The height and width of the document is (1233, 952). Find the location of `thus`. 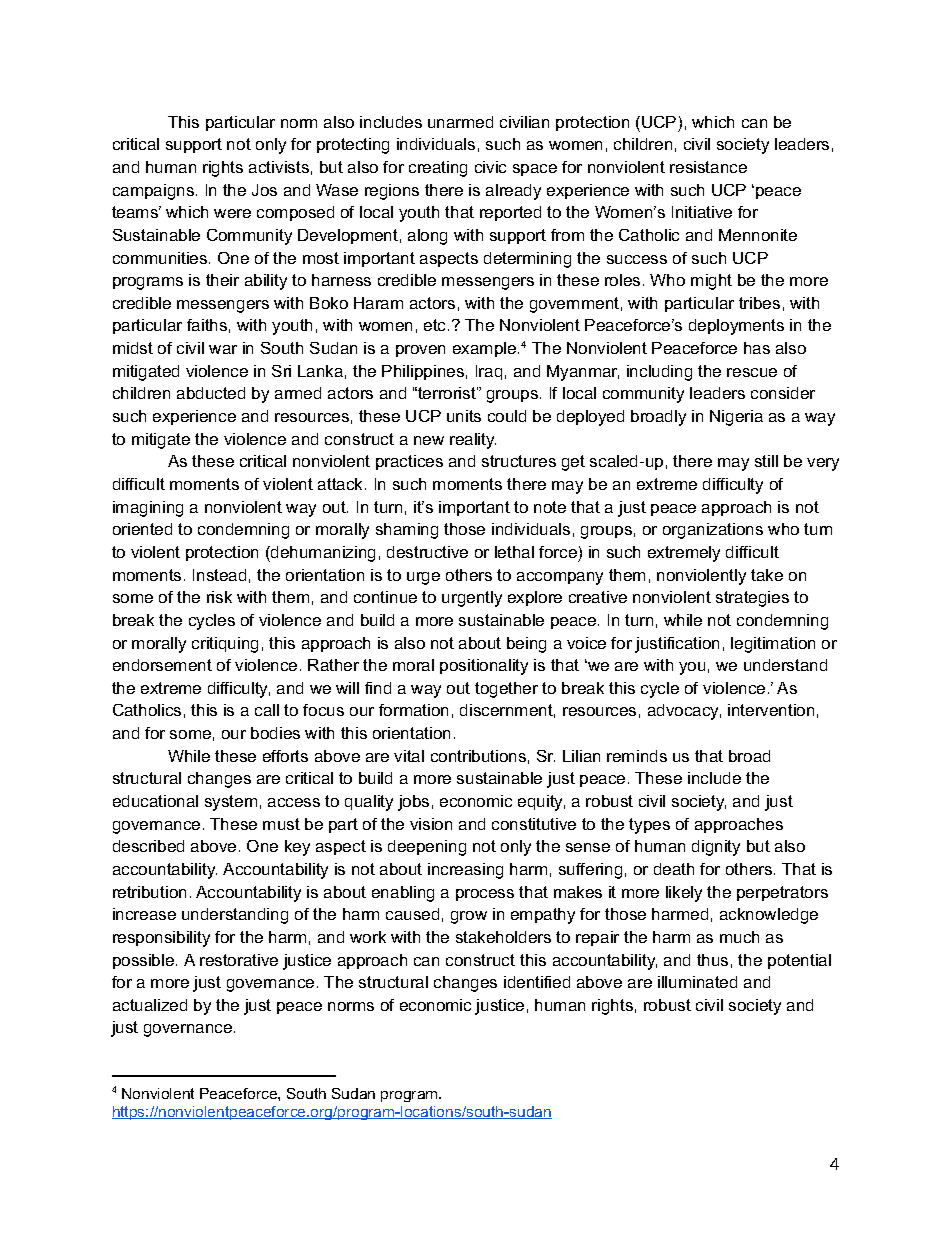

thus is located at coordinates (712, 960).
